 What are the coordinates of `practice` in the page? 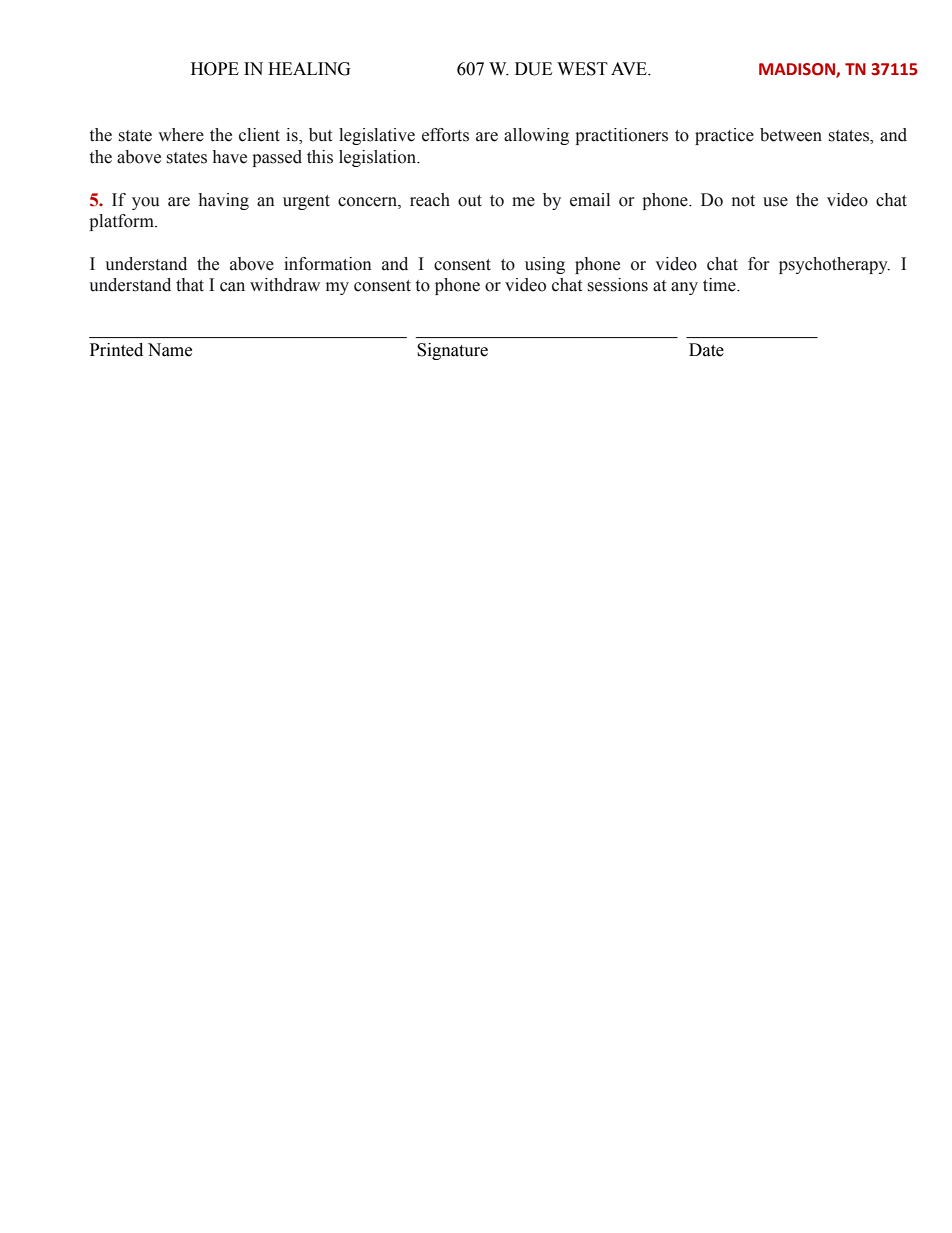 It's located at (724, 136).
